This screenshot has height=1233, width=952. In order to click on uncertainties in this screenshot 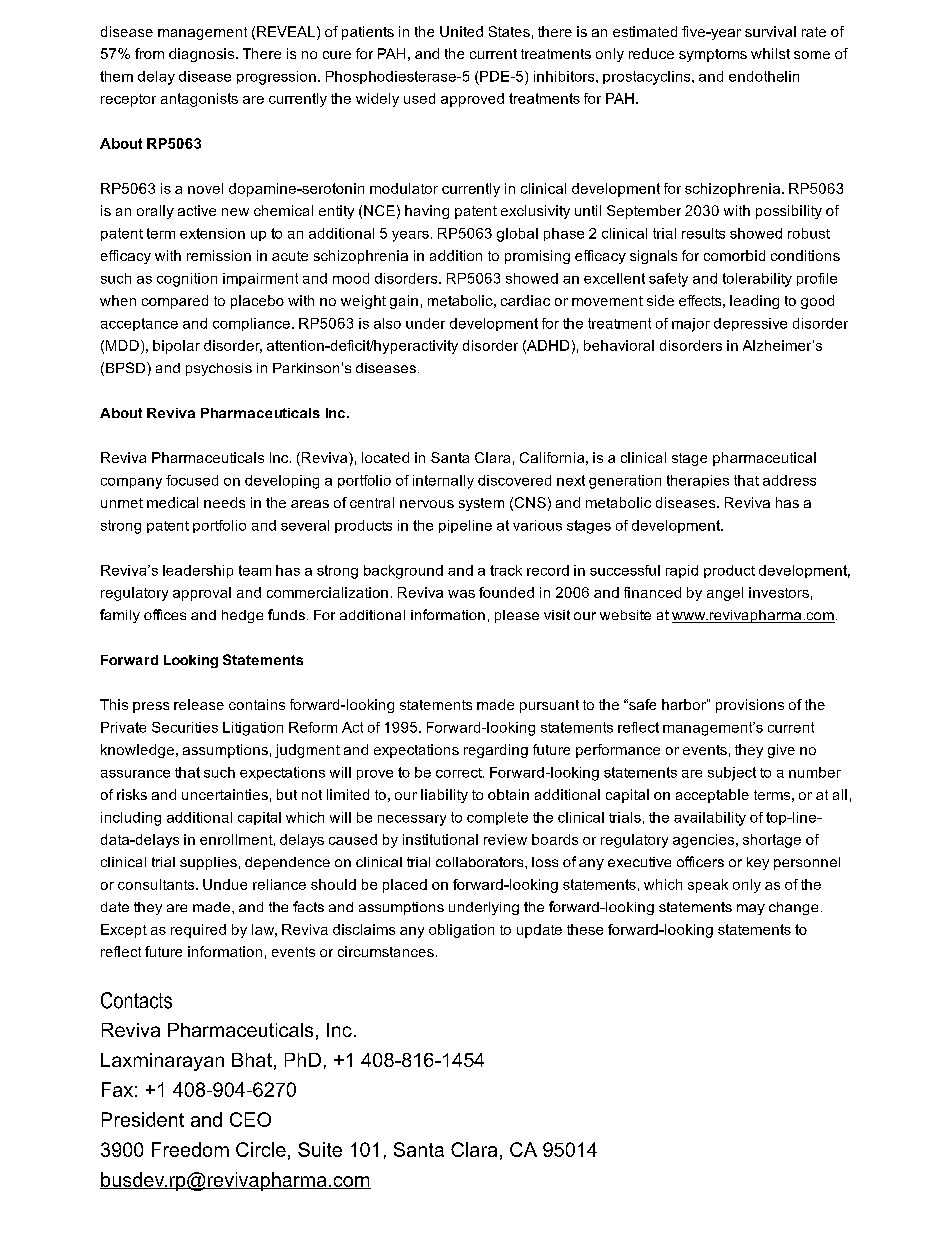, I will do `click(225, 794)`.
